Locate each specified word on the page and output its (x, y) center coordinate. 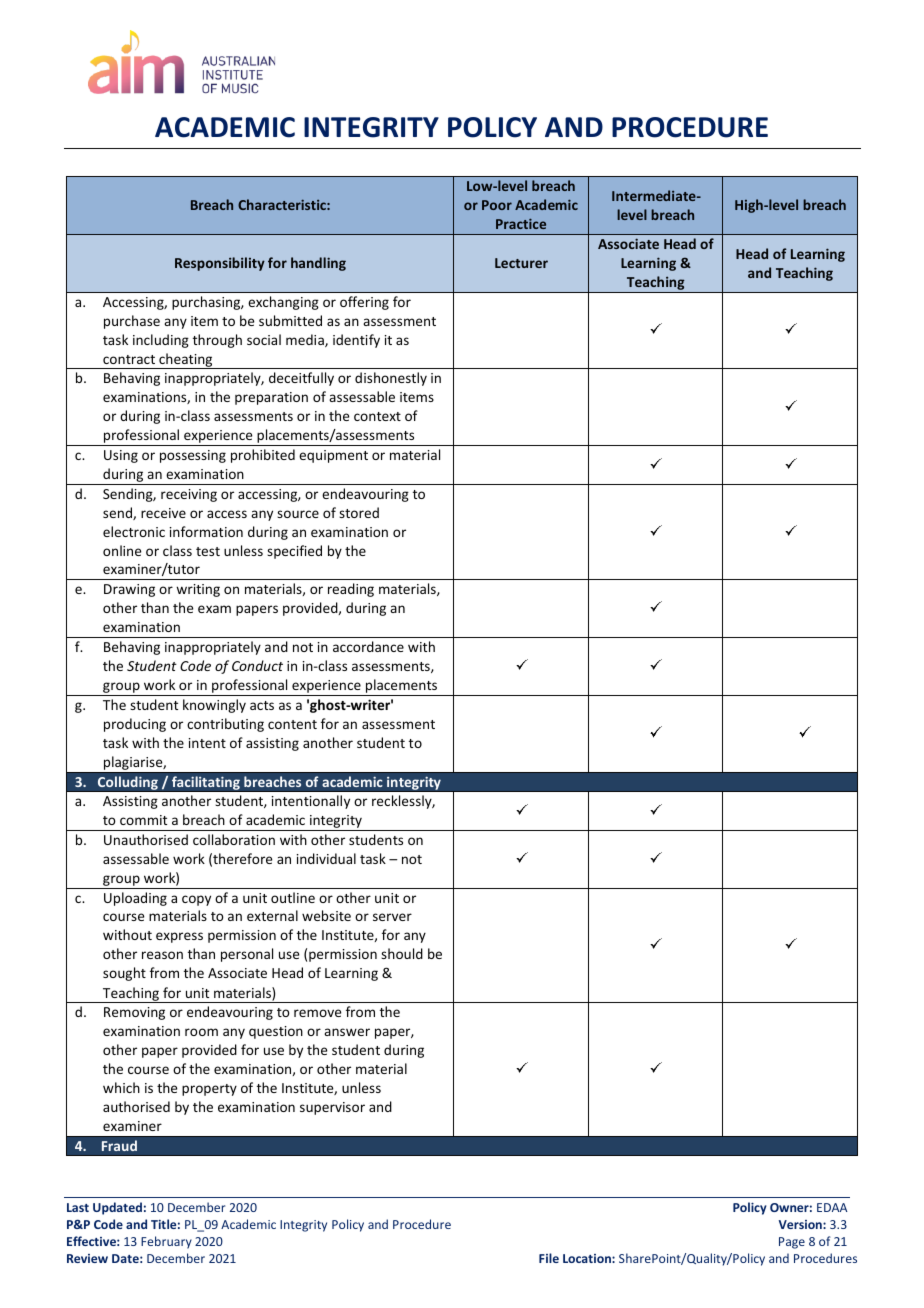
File (549, 1258)
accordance (368, 646)
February (166, 1242)
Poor (497, 205)
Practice (521, 223)
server (392, 917)
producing (135, 725)
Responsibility (220, 264)
